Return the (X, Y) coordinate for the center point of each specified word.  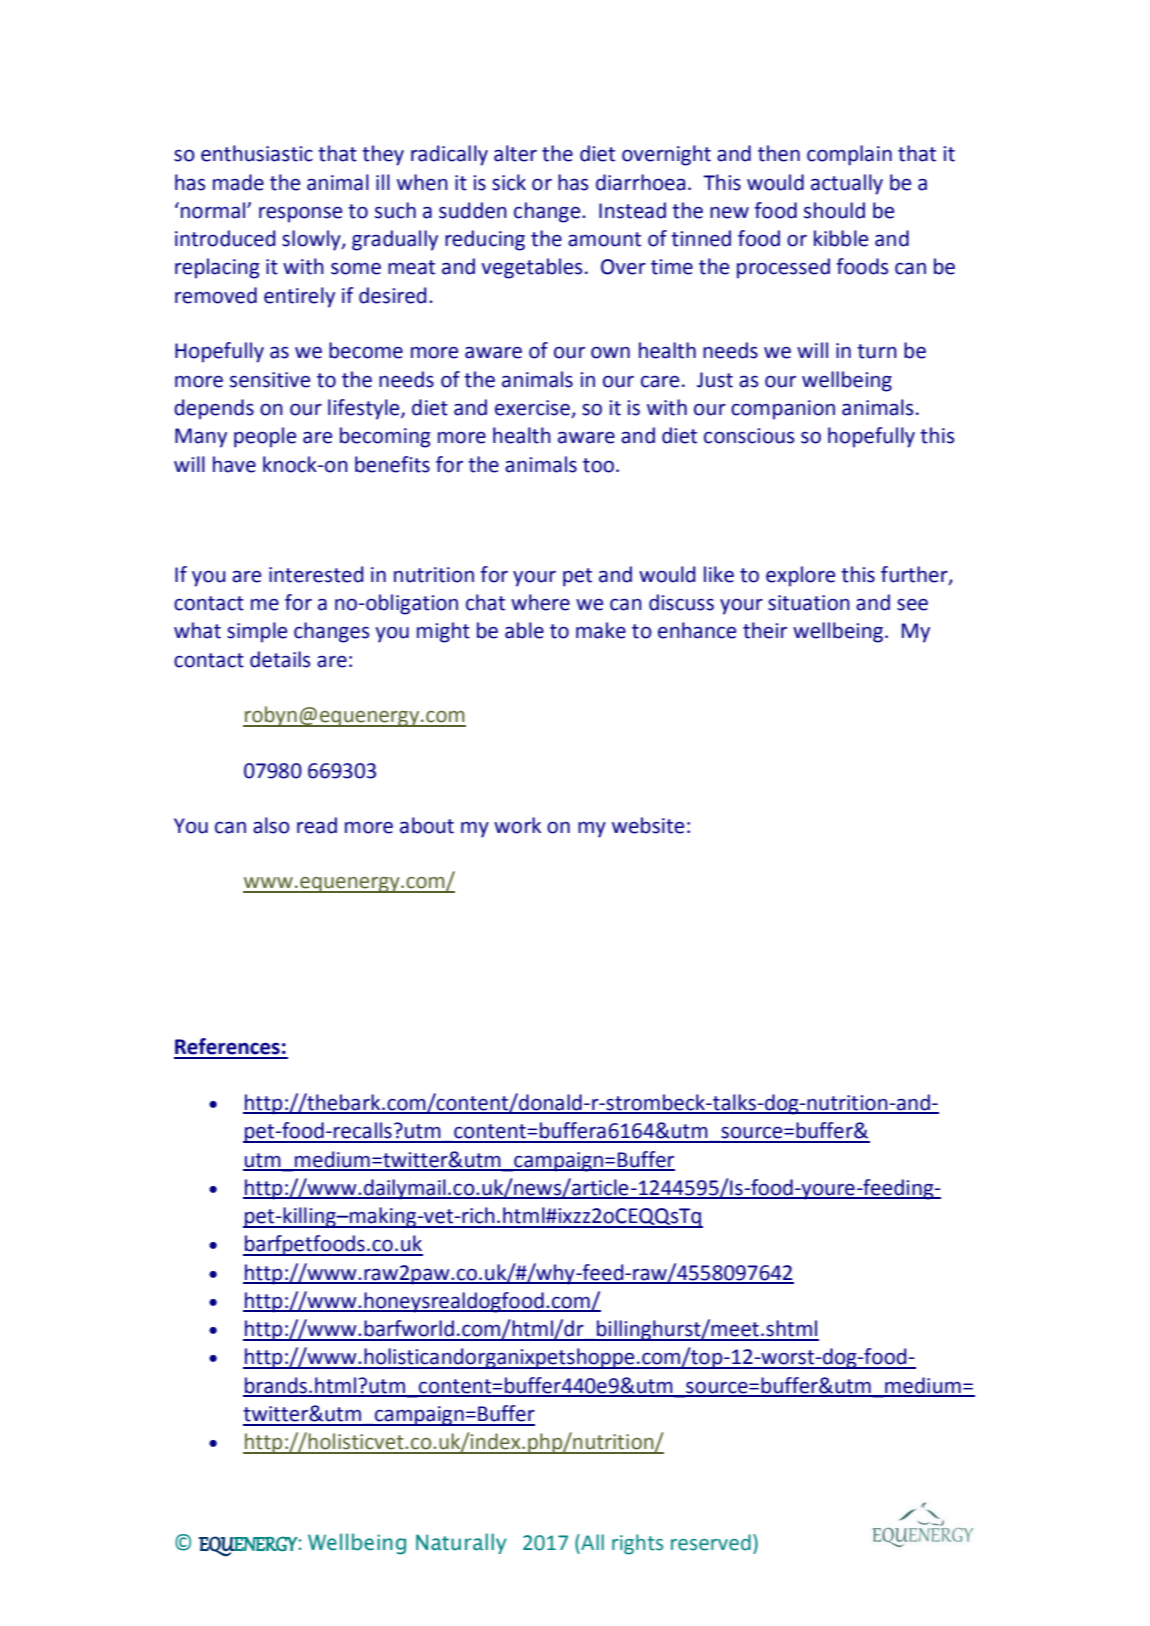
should (834, 210)
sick (509, 182)
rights (637, 1544)
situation (809, 603)
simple (257, 632)
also (271, 825)
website (648, 825)
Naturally (461, 1543)
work (517, 825)
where (540, 602)
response (300, 215)
